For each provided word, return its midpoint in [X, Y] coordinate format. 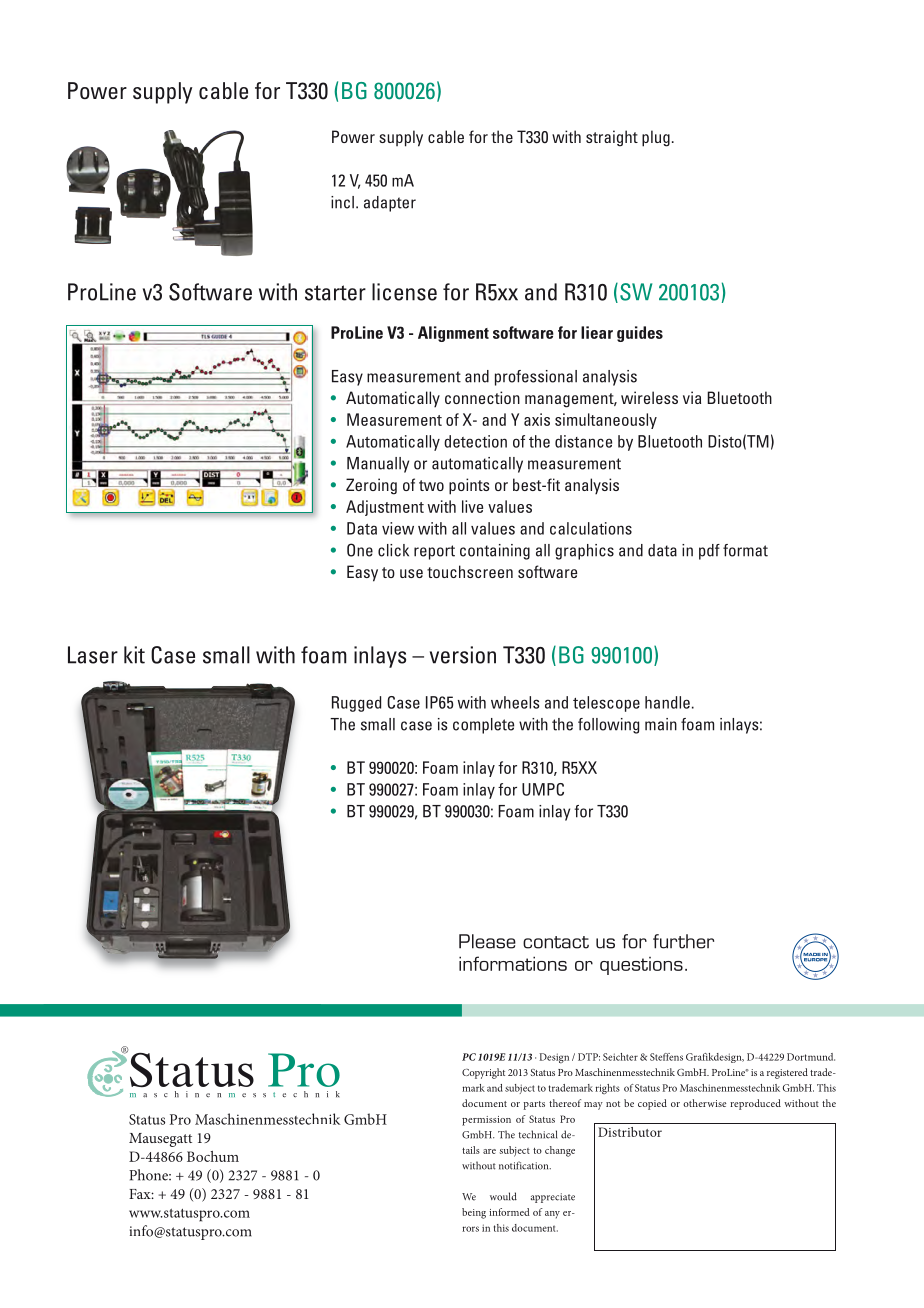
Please [487, 941]
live [472, 506]
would [503, 1196]
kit [134, 655]
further [683, 941]
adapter [390, 204]
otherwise [704, 1103]
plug [656, 138]
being [474, 1213]
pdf [709, 552]
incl [342, 202]
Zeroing [371, 486]
